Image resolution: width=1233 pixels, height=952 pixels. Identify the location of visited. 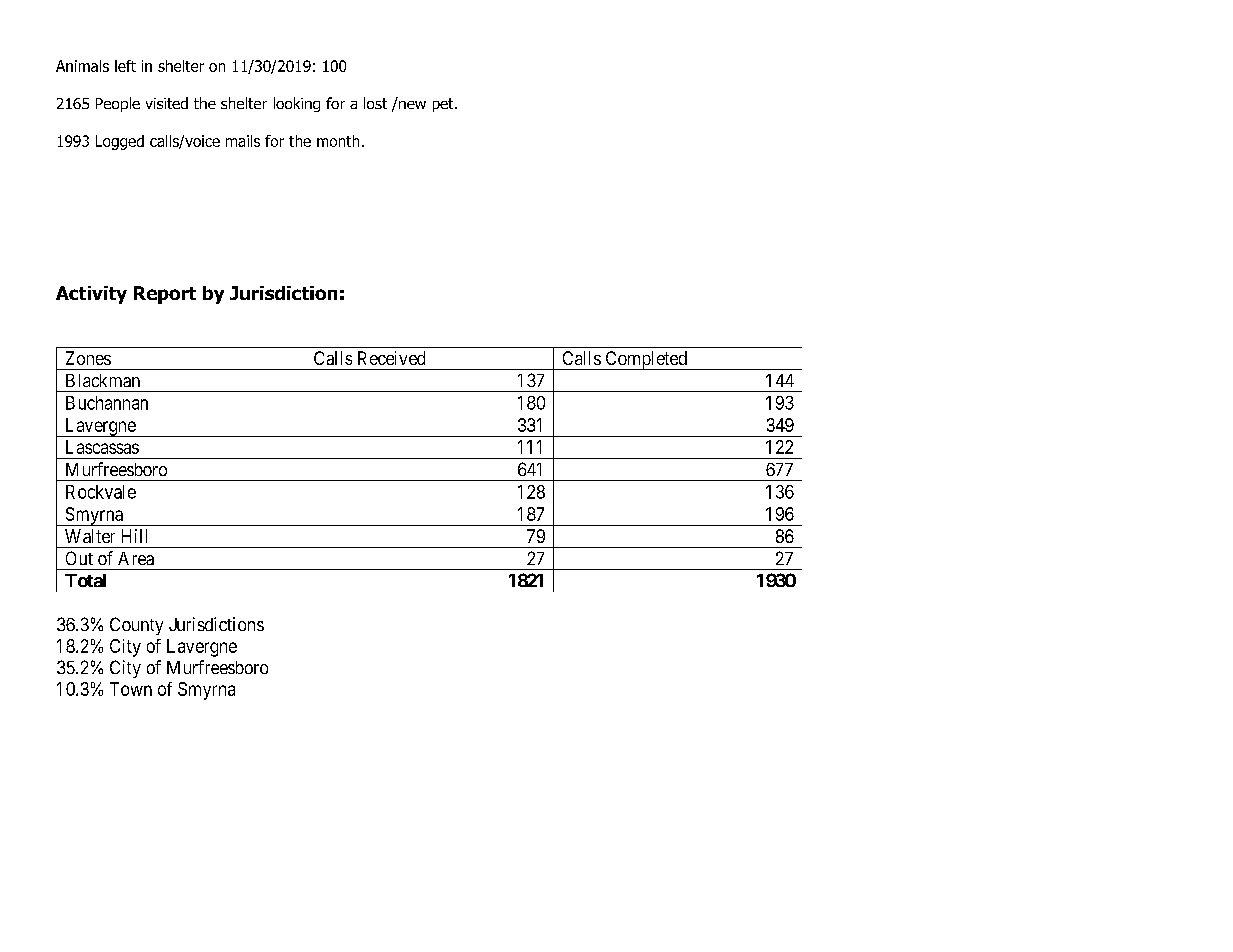
(167, 103).
